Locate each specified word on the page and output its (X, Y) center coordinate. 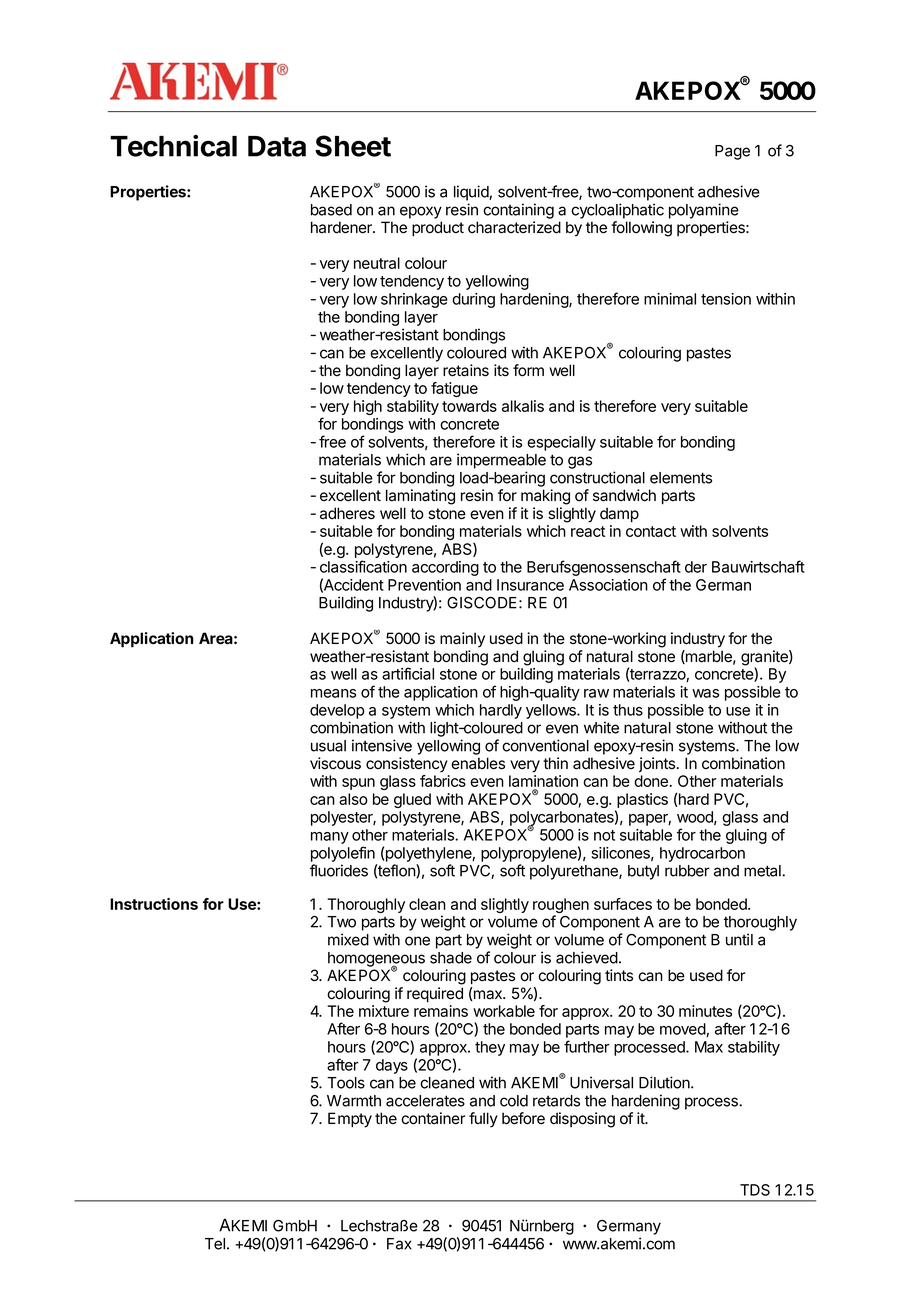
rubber (687, 871)
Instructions (154, 904)
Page (732, 152)
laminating (420, 497)
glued (412, 800)
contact (651, 531)
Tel (215, 1244)
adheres (347, 513)
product (438, 228)
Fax (399, 1244)
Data (277, 146)
